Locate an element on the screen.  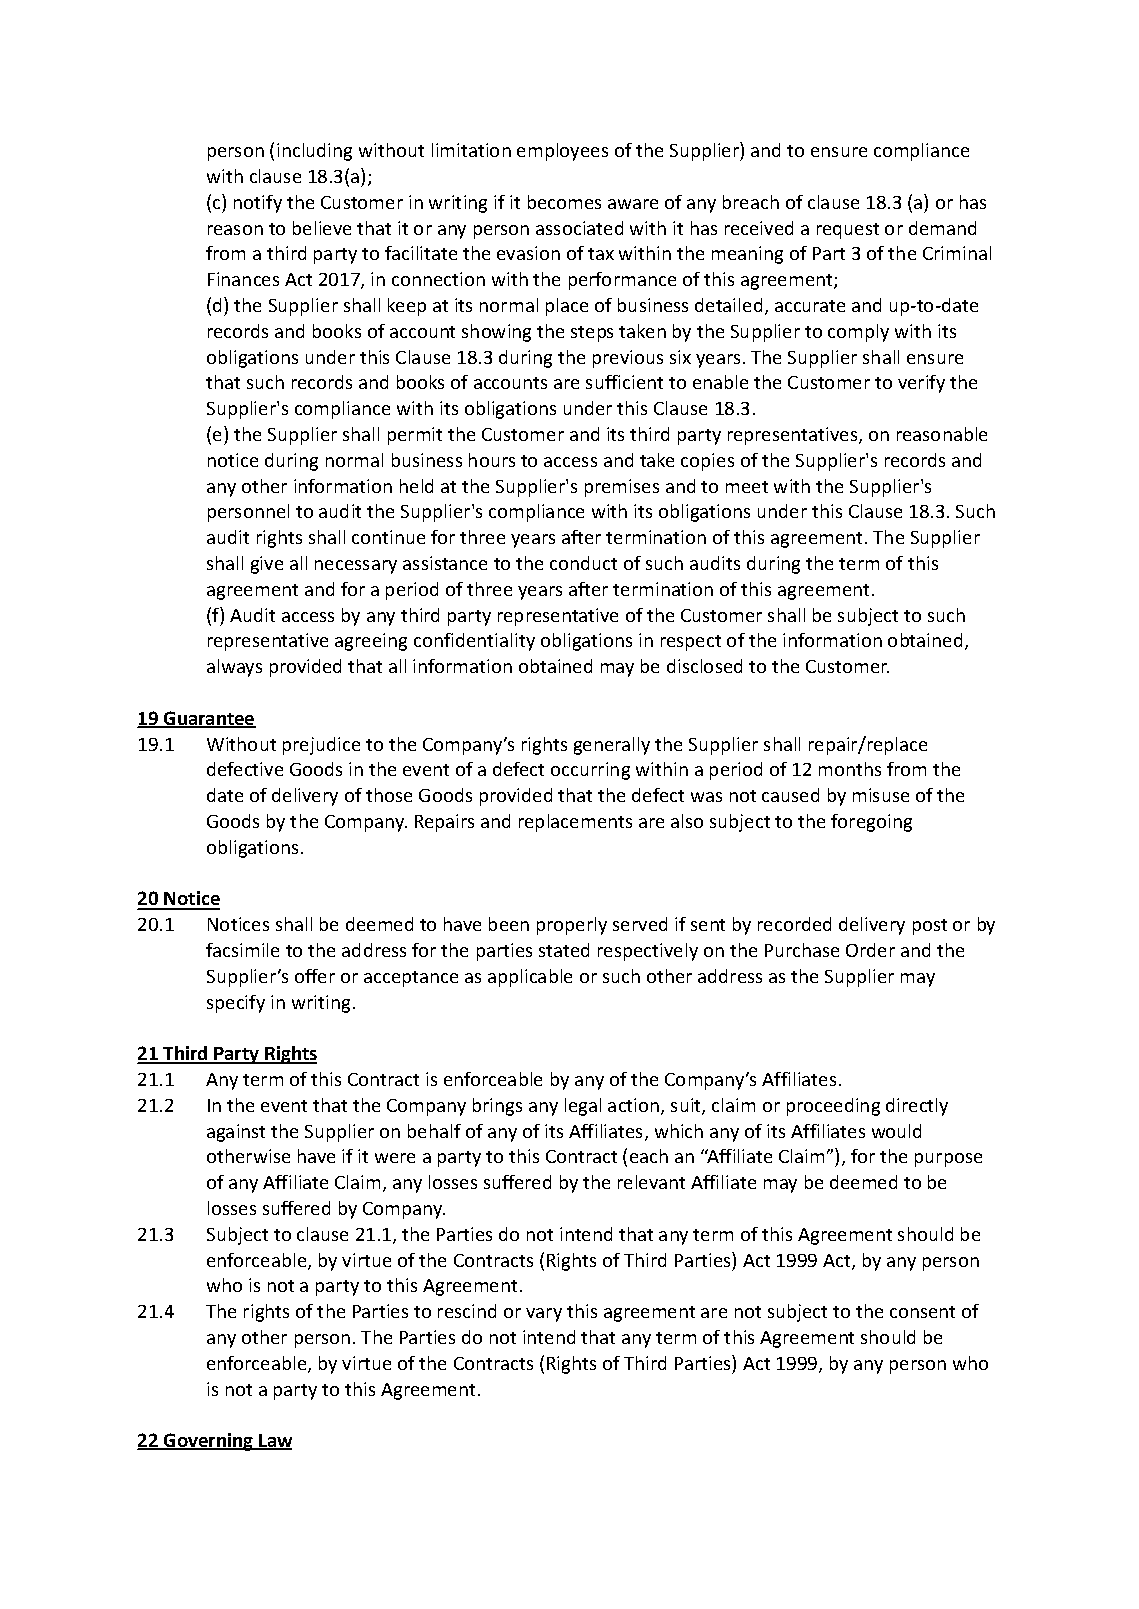
notify is located at coordinates (258, 204).
